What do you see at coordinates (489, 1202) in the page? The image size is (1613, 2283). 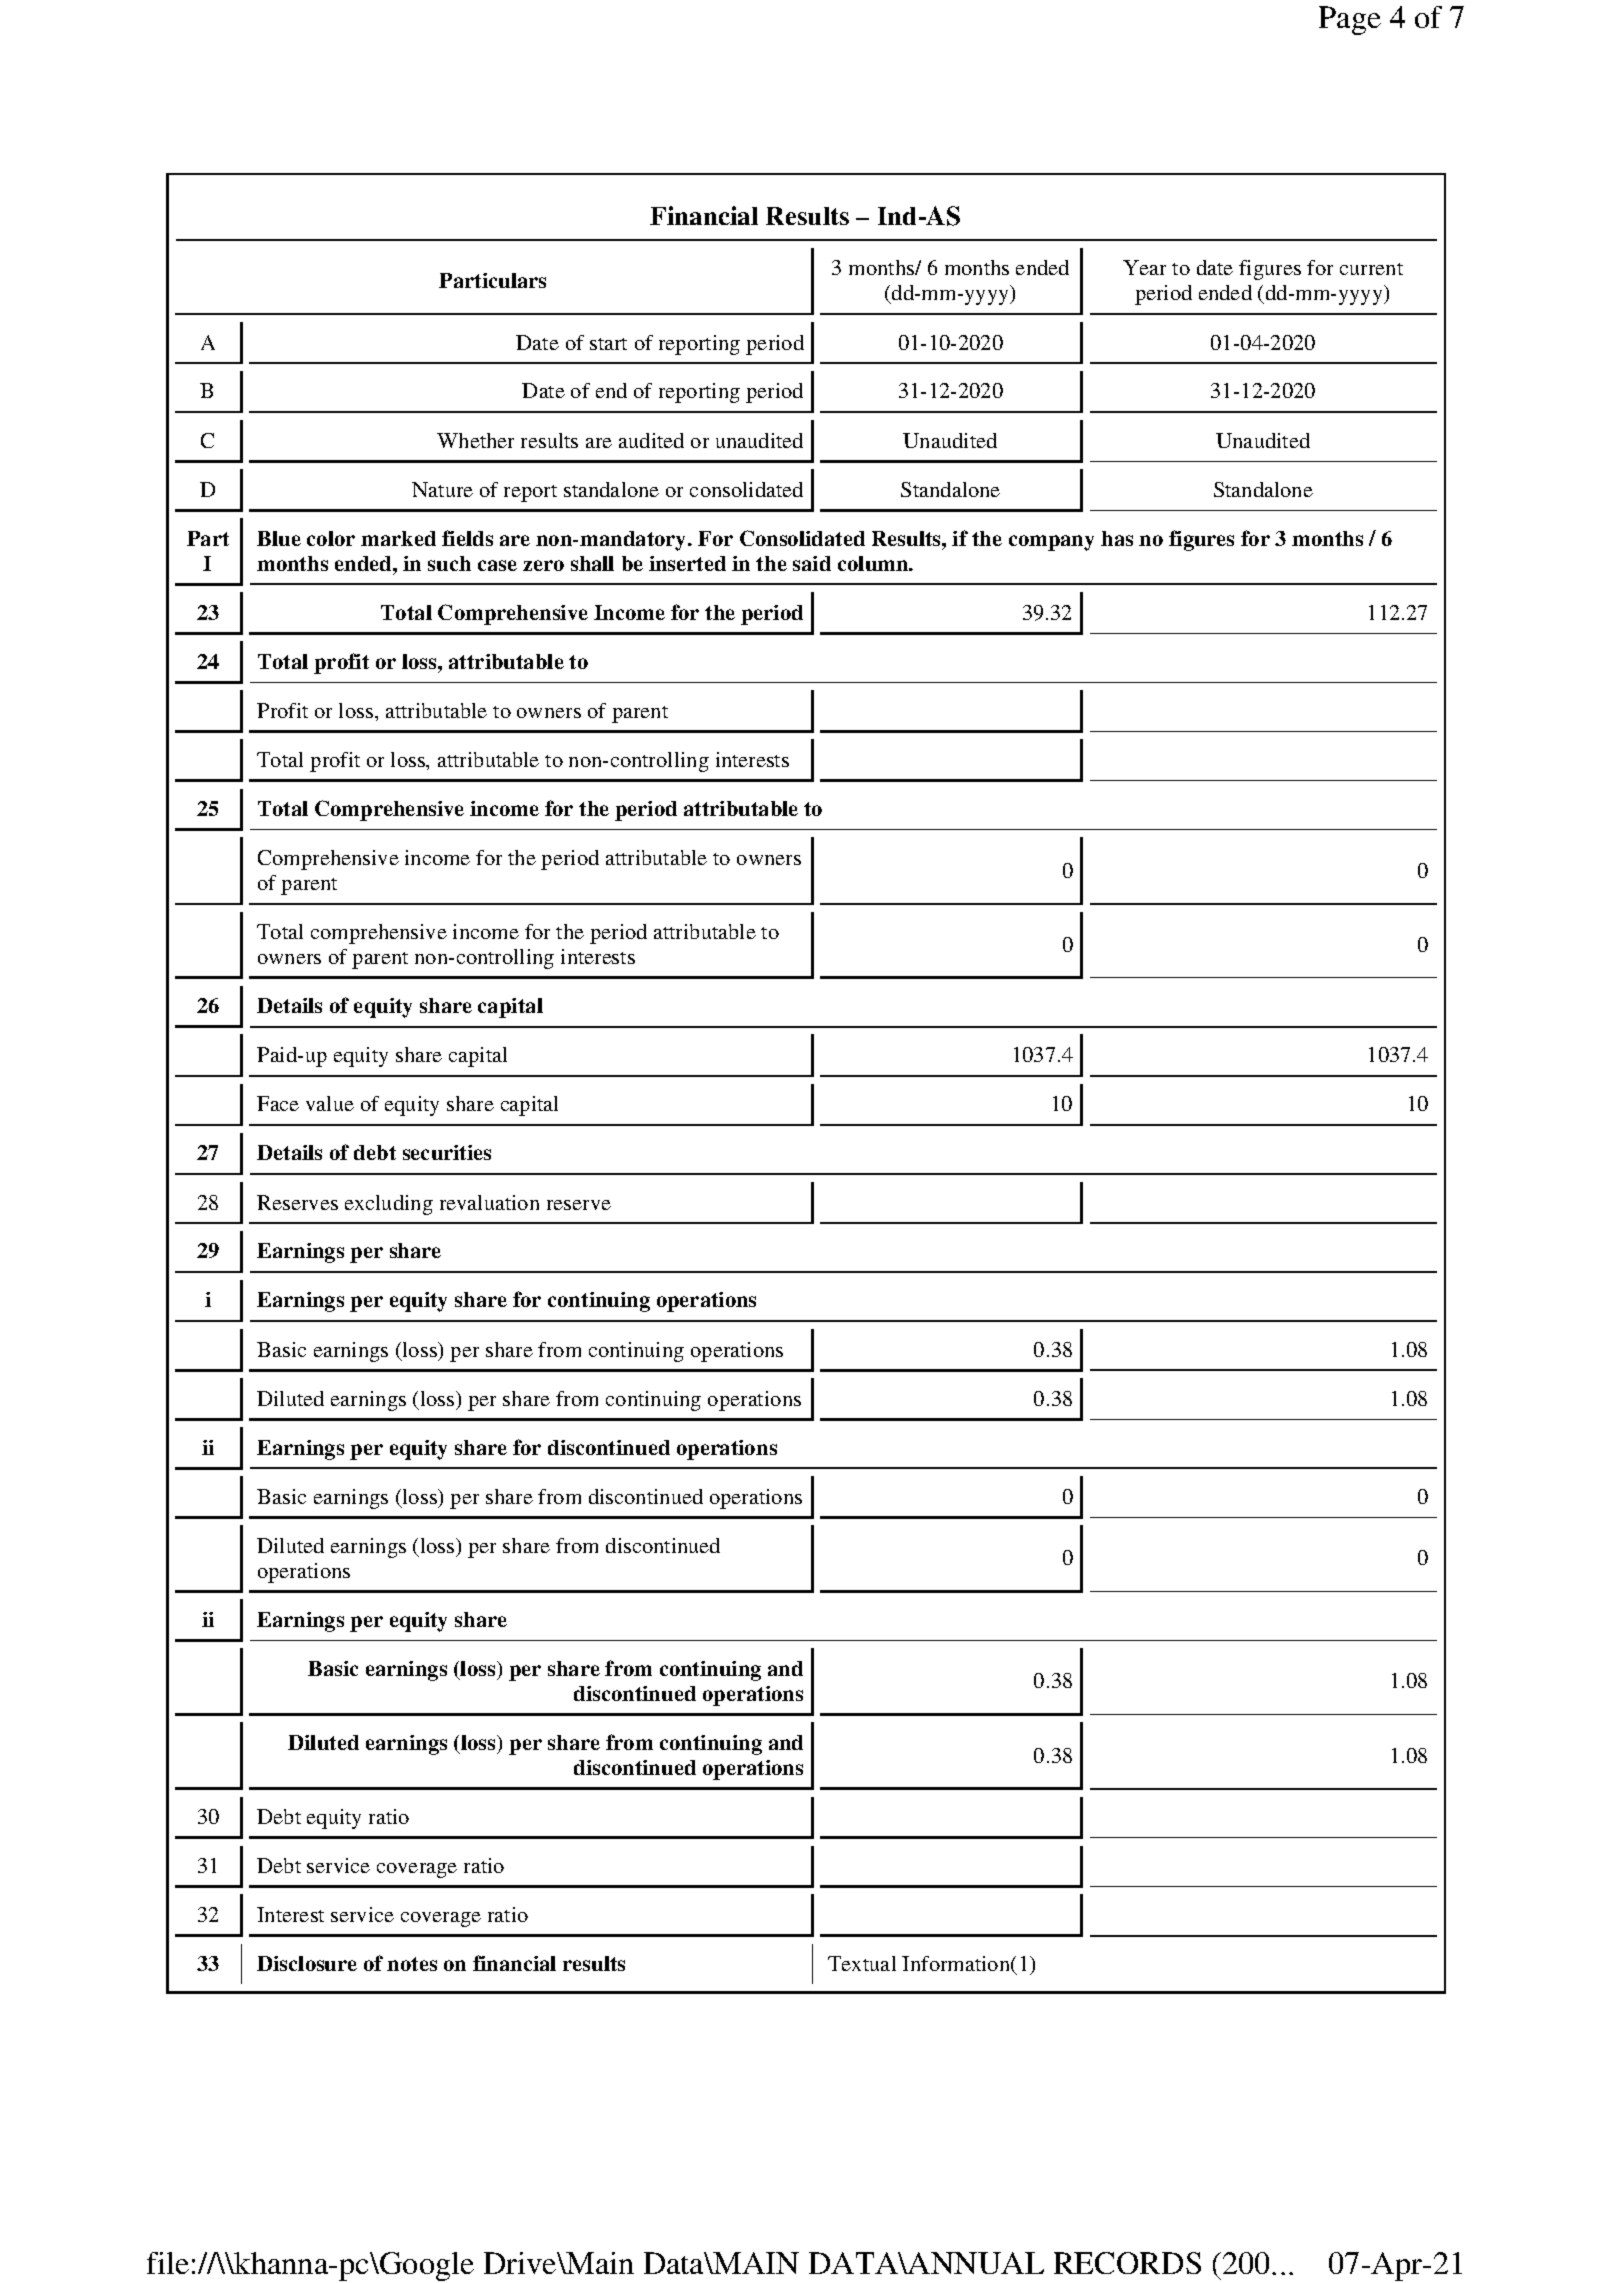 I see `revaluation` at bounding box center [489, 1202].
